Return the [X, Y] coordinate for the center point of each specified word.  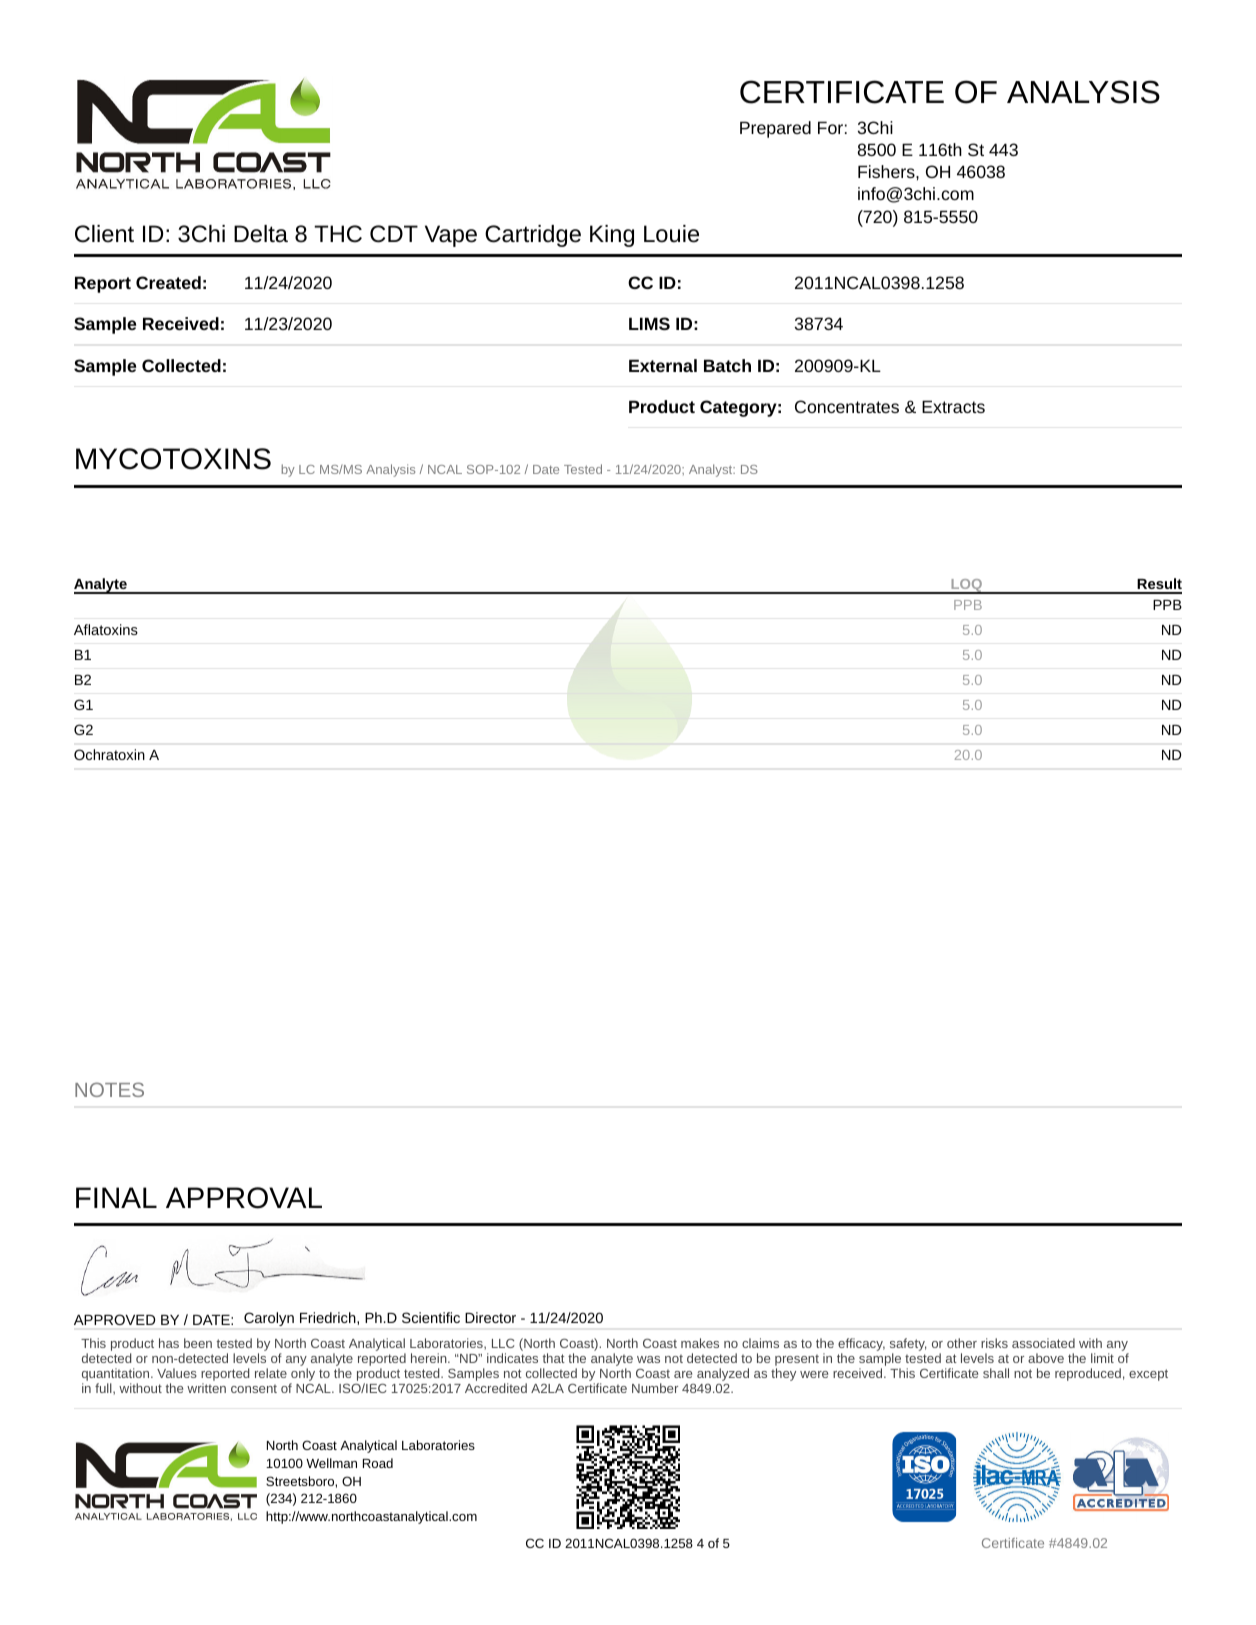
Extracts [953, 406]
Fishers [887, 171]
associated [1043, 1343]
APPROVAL [244, 1198]
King [612, 236]
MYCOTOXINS [173, 459]
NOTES [109, 1089]
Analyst [712, 470]
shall [996, 1373]
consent [254, 1388]
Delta [261, 234]
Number [655, 1388]
